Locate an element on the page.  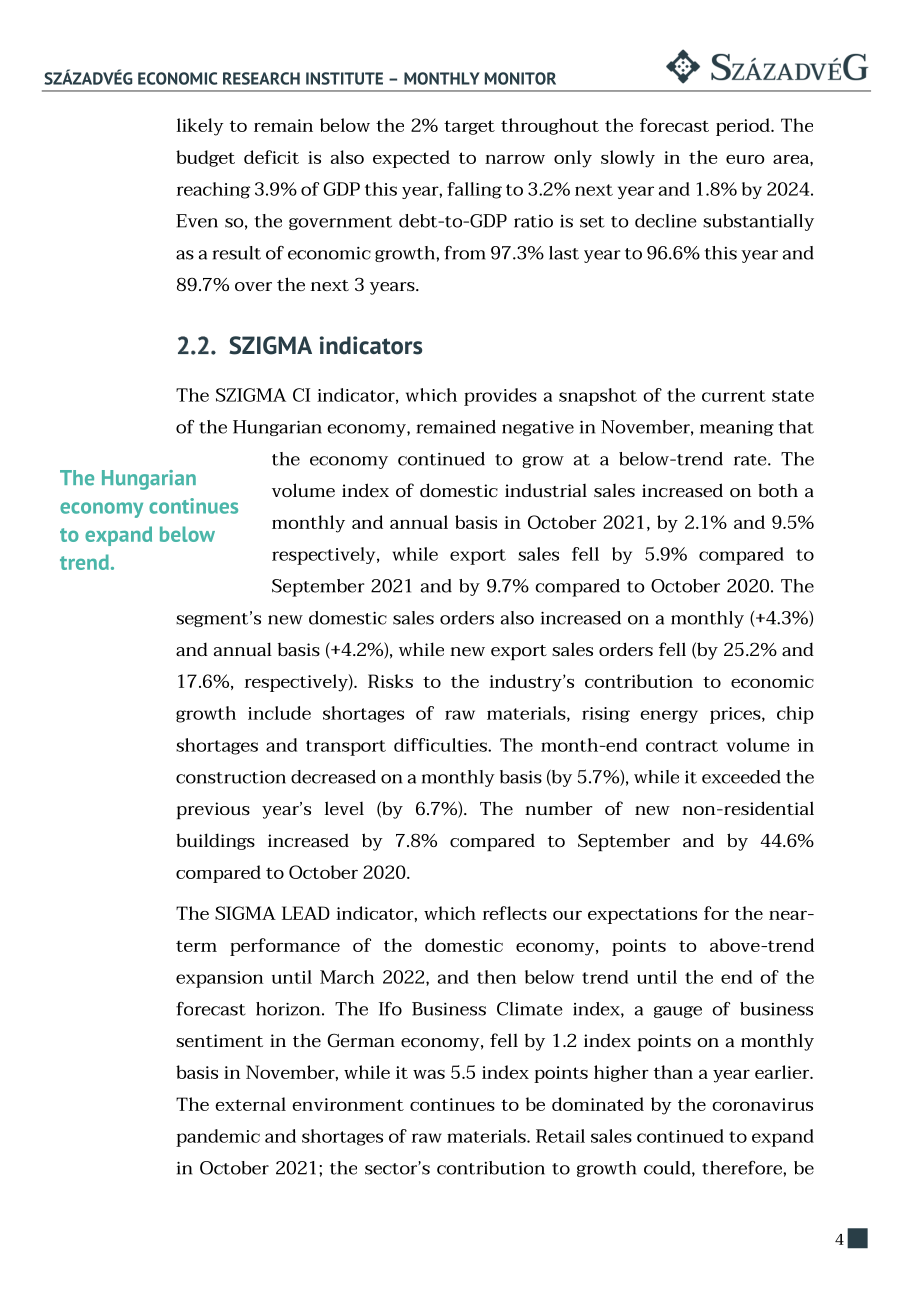
external is located at coordinates (250, 1104).
